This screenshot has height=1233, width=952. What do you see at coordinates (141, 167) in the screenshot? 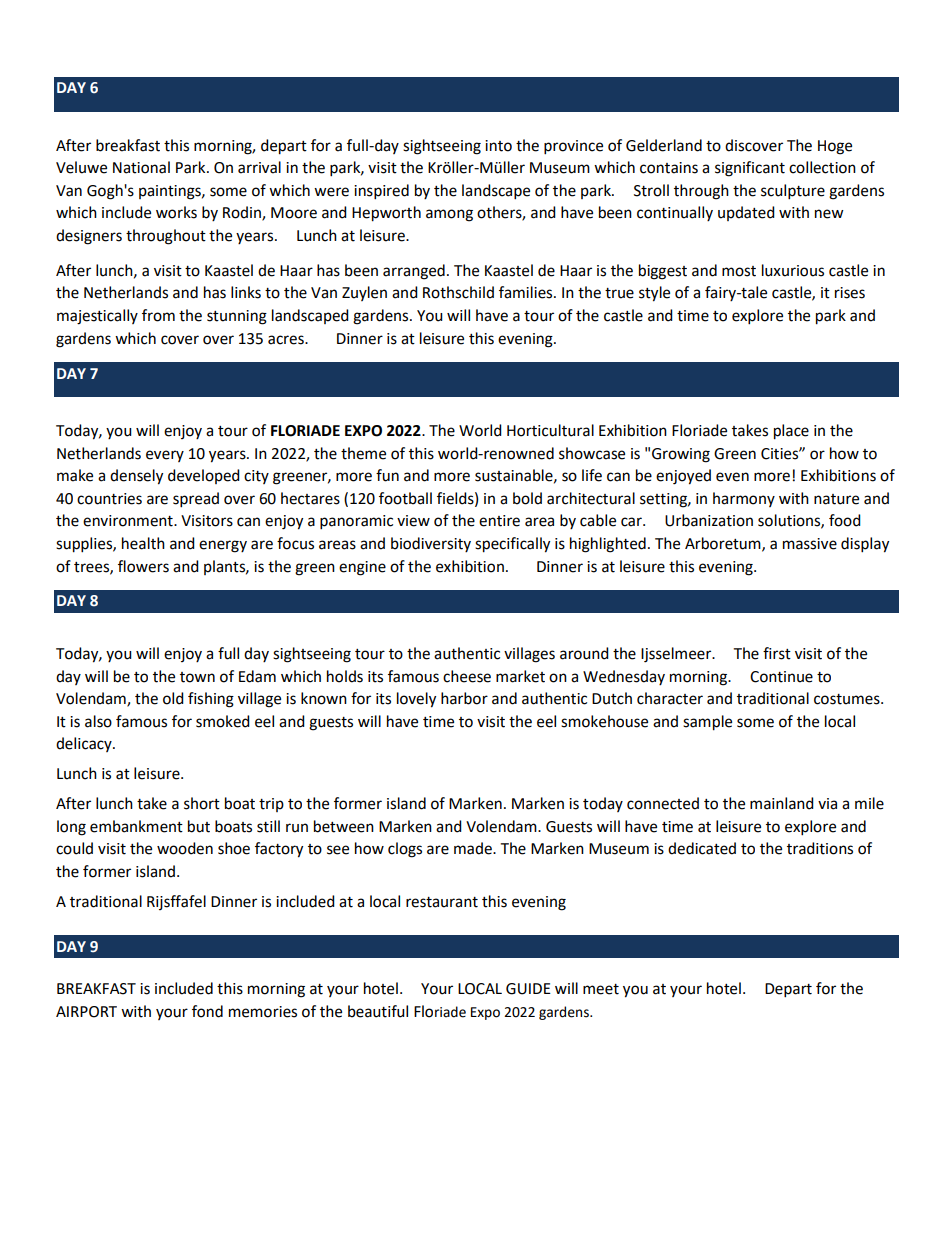
I see `National` at bounding box center [141, 167].
